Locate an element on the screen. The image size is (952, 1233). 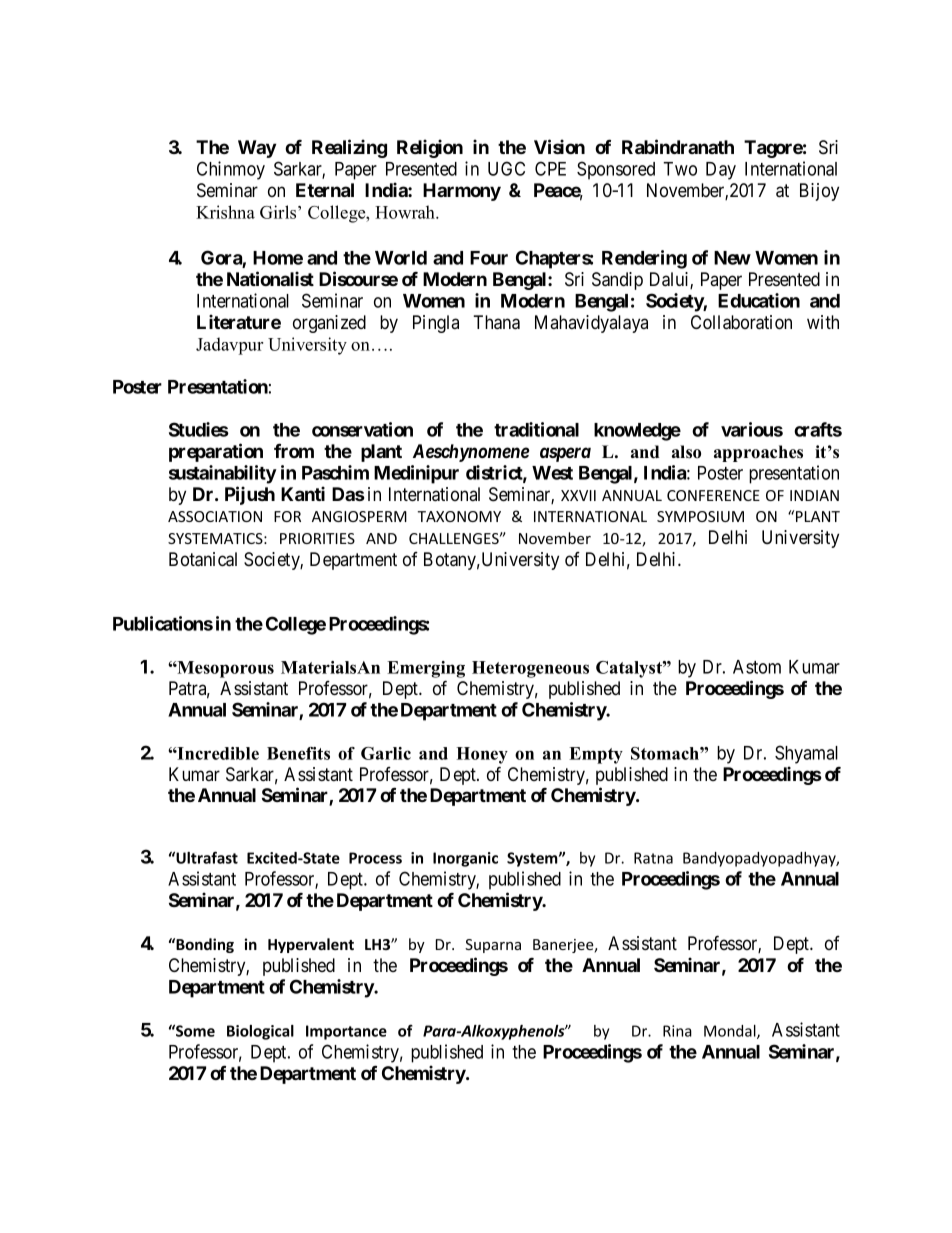
TAXONOMY is located at coordinates (459, 516).
